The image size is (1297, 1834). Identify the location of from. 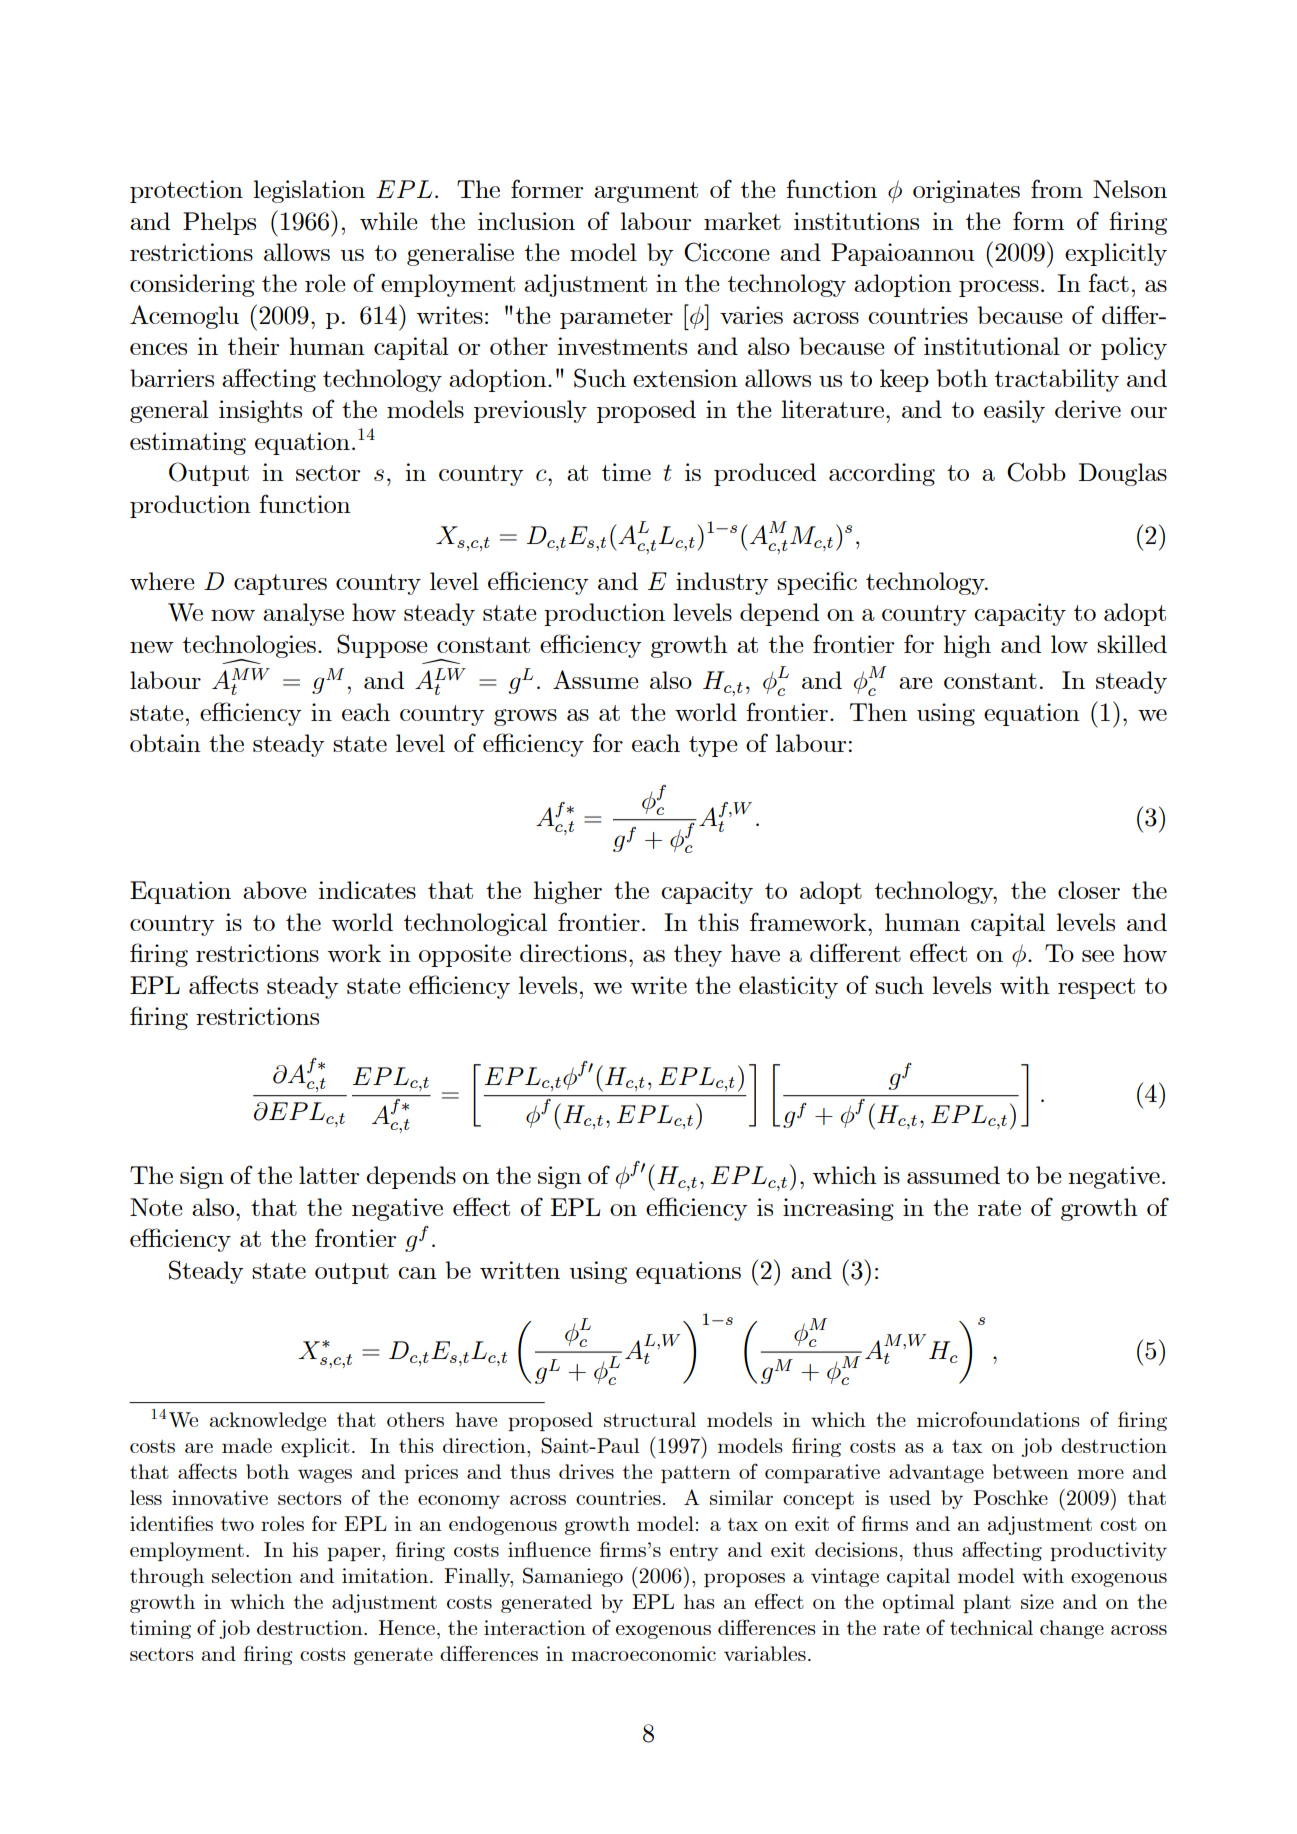
(1057, 188).
